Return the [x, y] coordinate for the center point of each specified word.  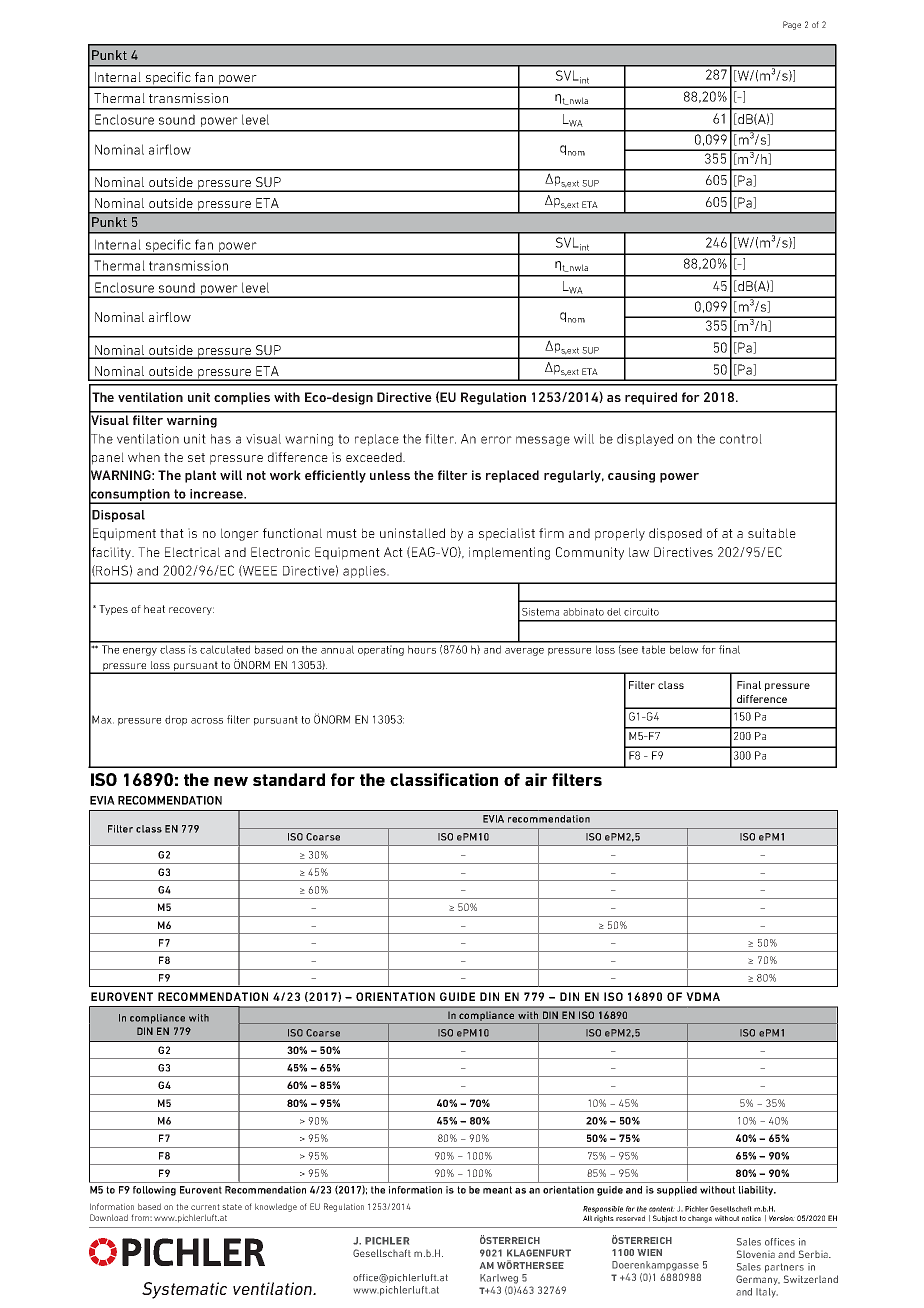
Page [792, 25]
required [651, 398]
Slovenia [756, 1254]
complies [242, 398]
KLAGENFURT [539, 1253]
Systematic [184, 1290]
